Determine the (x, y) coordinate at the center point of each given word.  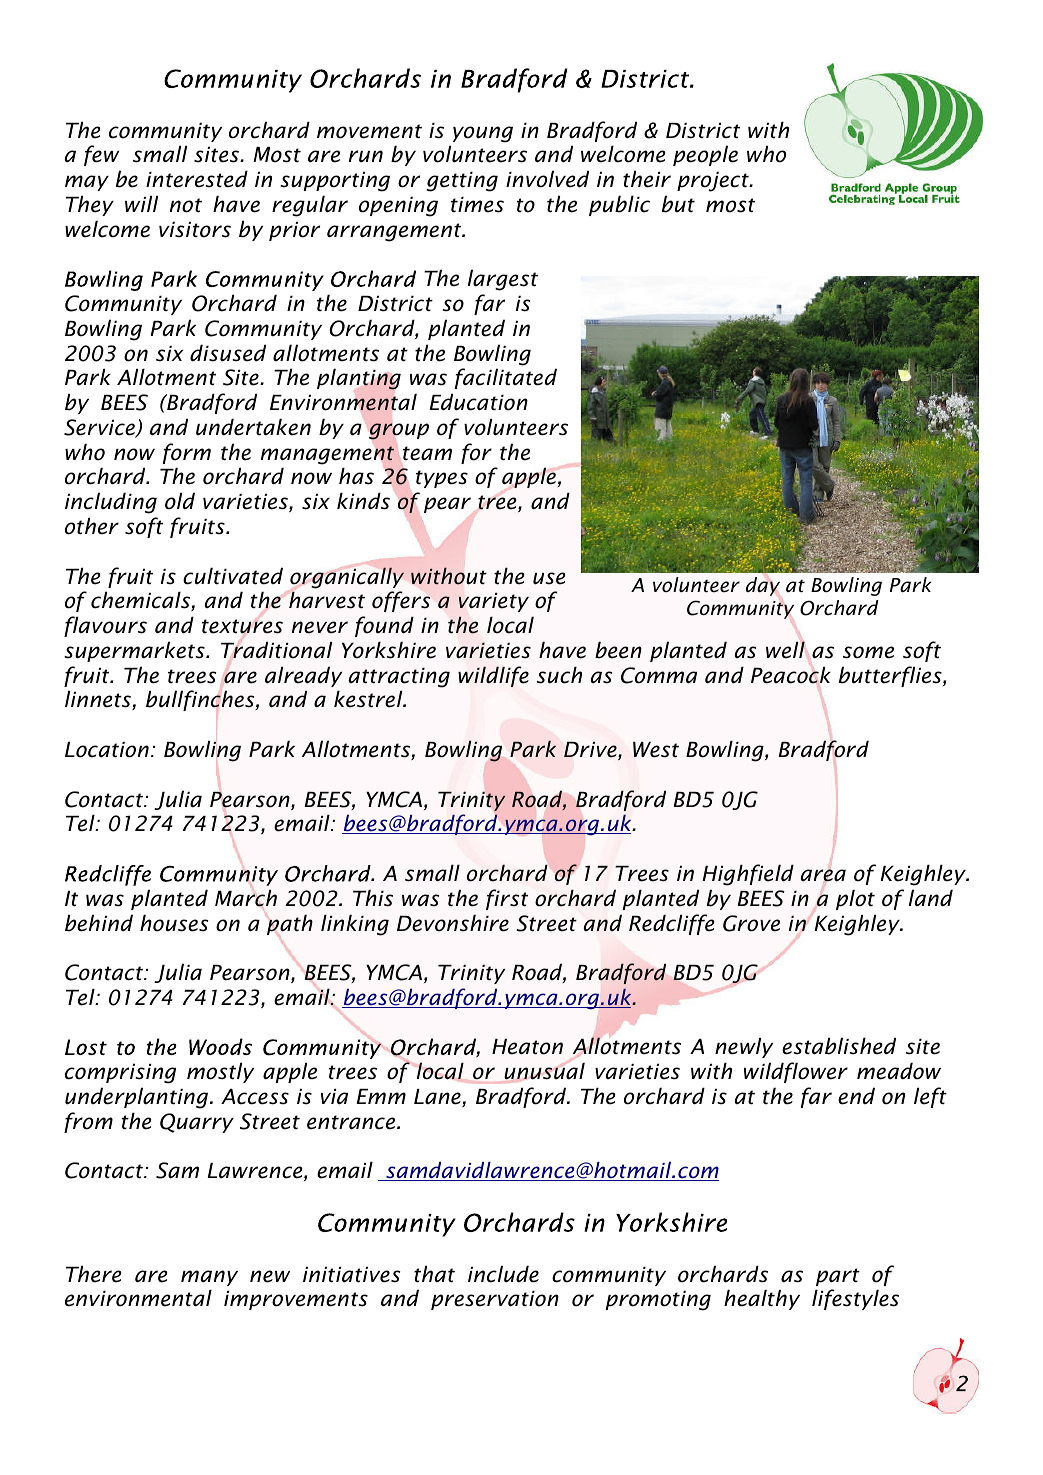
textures (242, 626)
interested (197, 179)
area (823, 875)
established (839, 1046)
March (246, 899)
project (714, 182)
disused (228, 353)
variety (494, 602)
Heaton (527, 1047)
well (785, 650)
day (763, 586)
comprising (120, 1074)
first (507, 899)
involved (547, 179)
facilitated (506, 378)
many (209, 1278)
